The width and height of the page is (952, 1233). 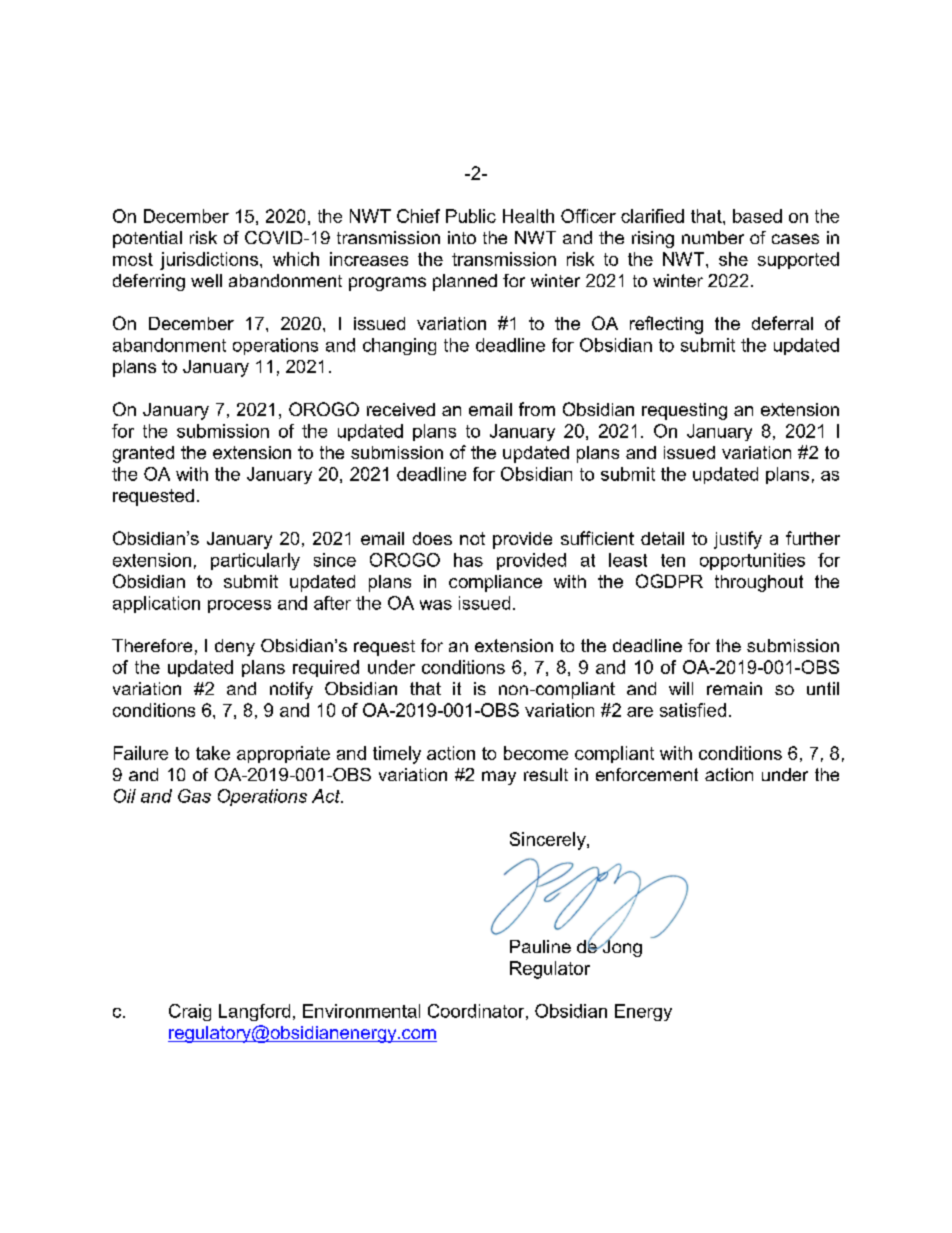 I want to click on from, so click(x=537, y=409).
